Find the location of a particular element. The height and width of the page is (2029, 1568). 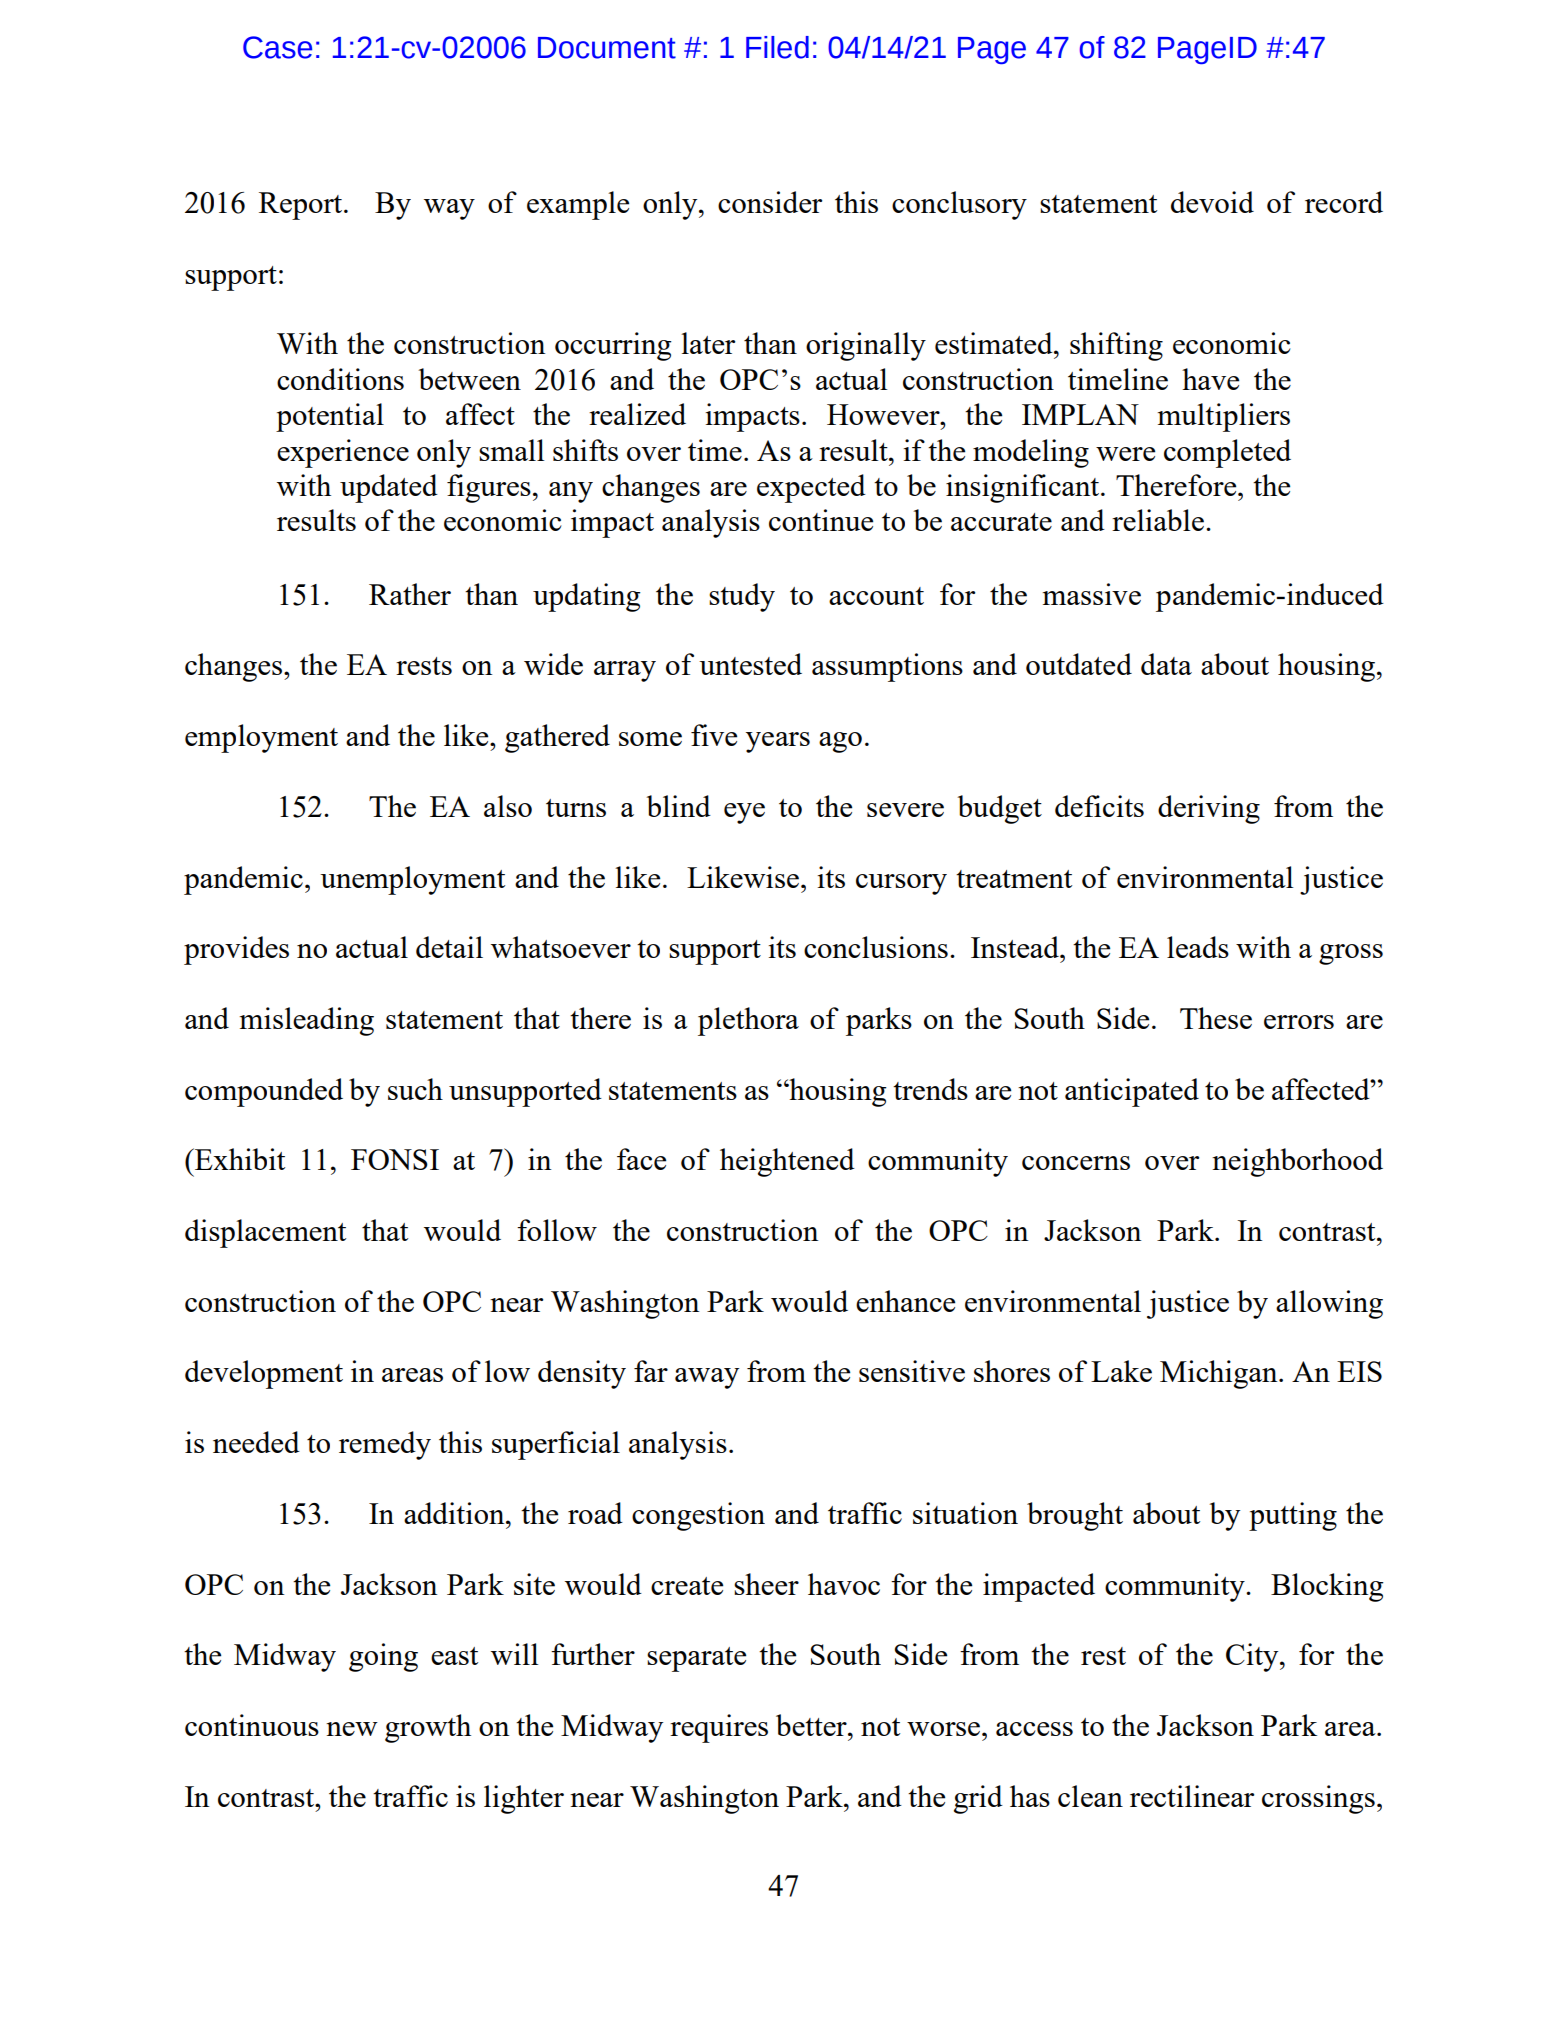

displacement is located at coordinates (265, 1233).
